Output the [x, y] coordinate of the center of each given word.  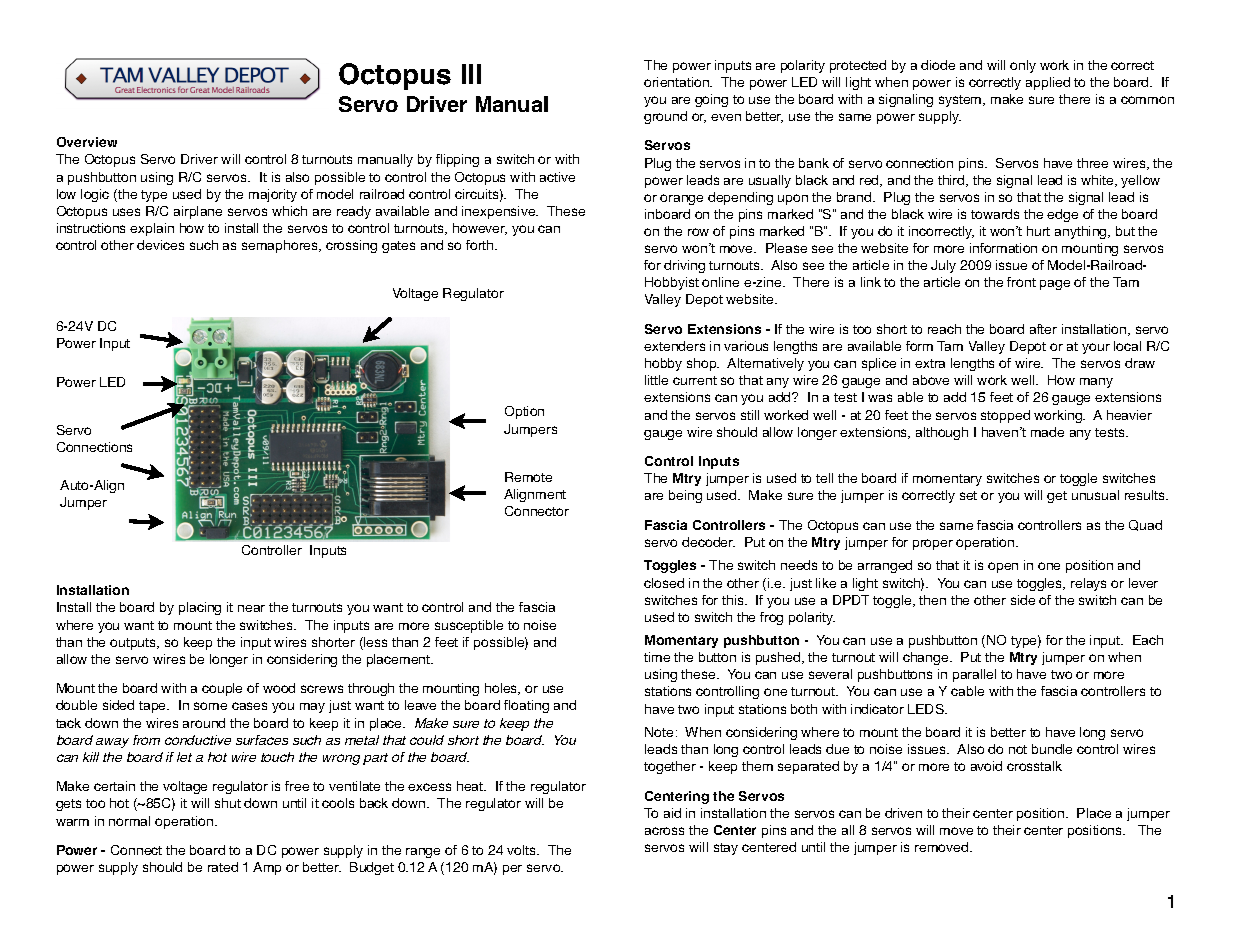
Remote [528, 477]
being [685, 496]
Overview [87, 142]
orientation [678, 82]
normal [129, 821]
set [968, 495]
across [664, 831]
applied [1048, 83]
